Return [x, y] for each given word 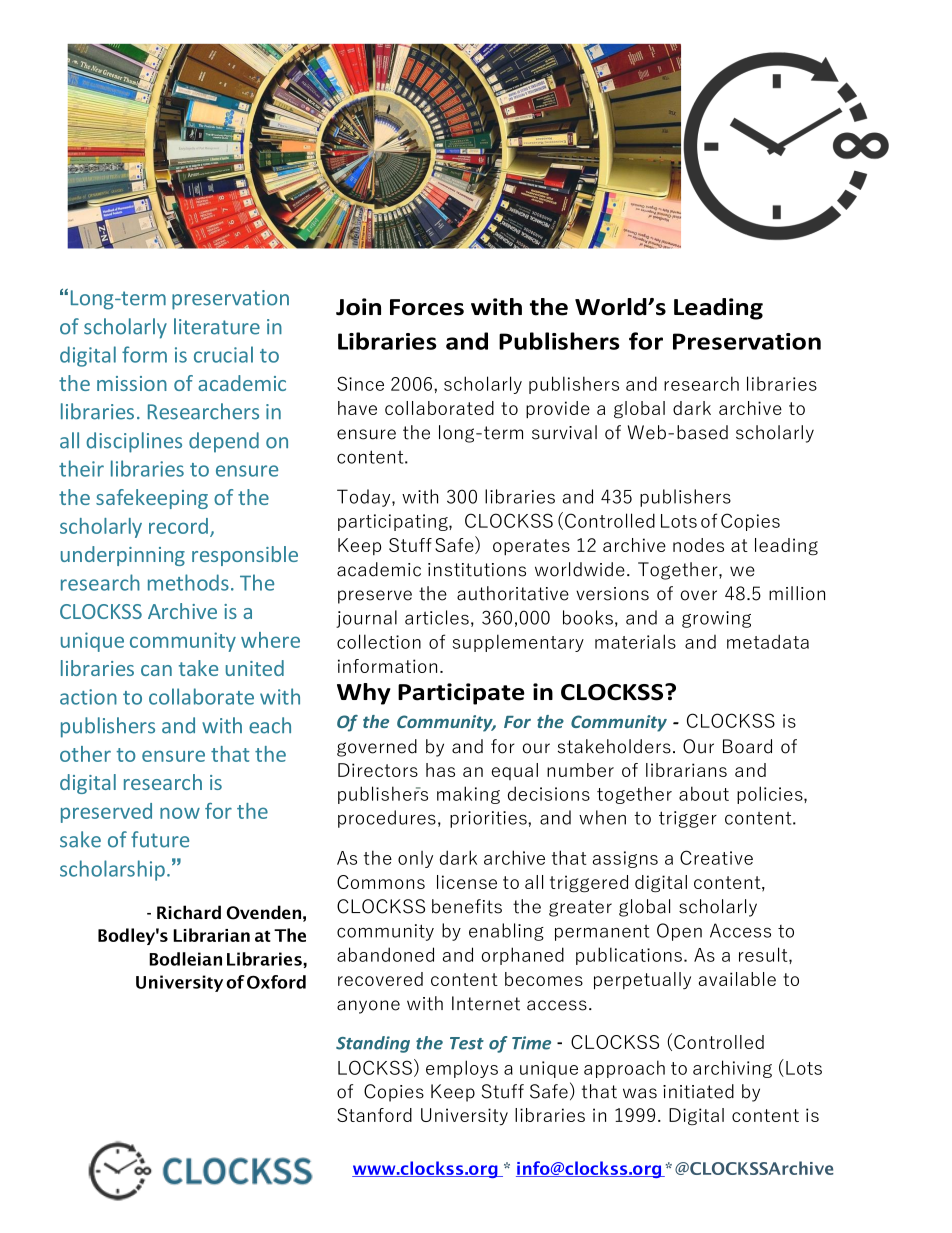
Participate [461, 694]
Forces [427, 307]
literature [217, 326]
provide [558, 410]
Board [747, 746]
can [156, 670]
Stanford [374, 1115]
